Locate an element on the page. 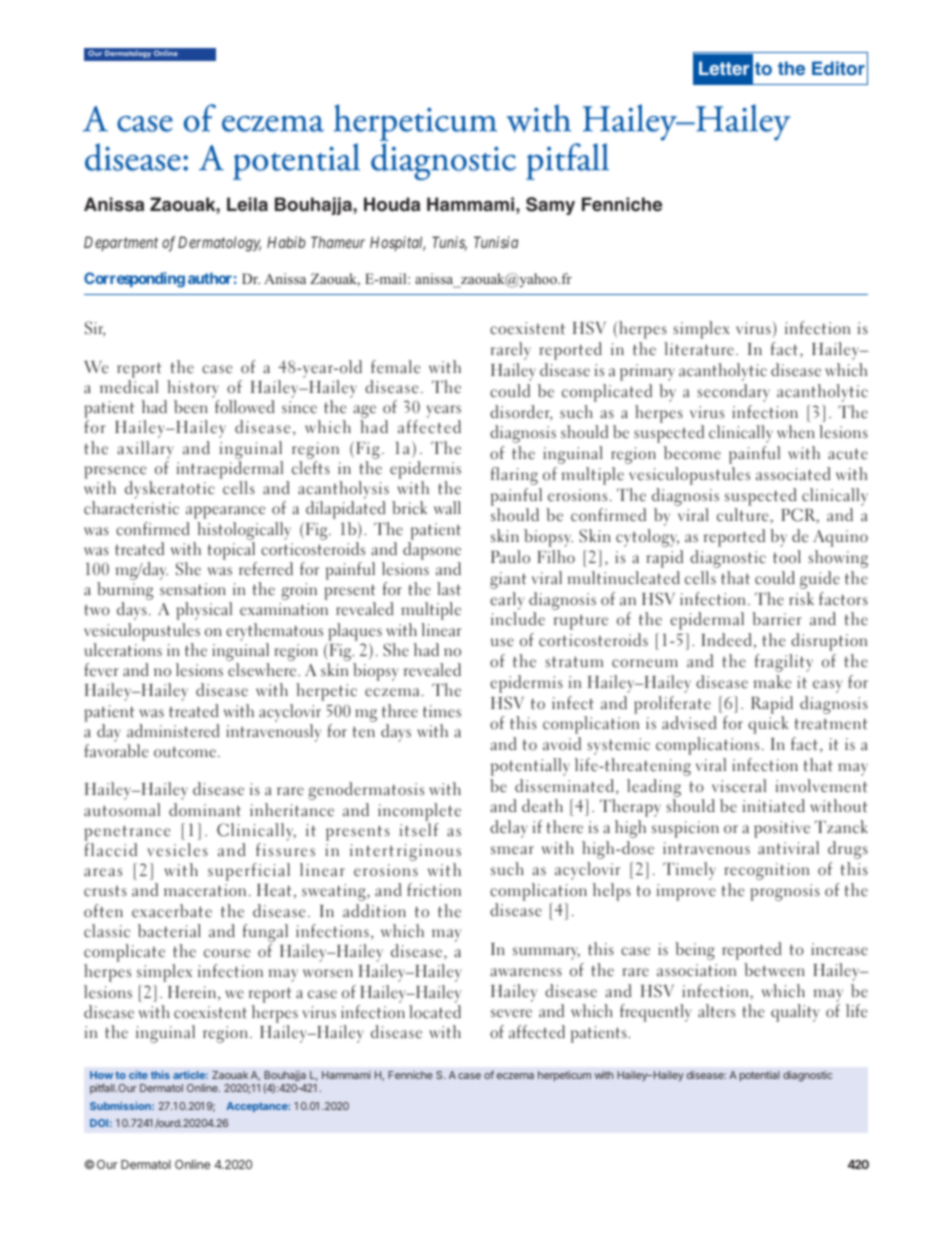 The height and width of the page is (1233, 952). flaring is located at coordinates (514, 476).
